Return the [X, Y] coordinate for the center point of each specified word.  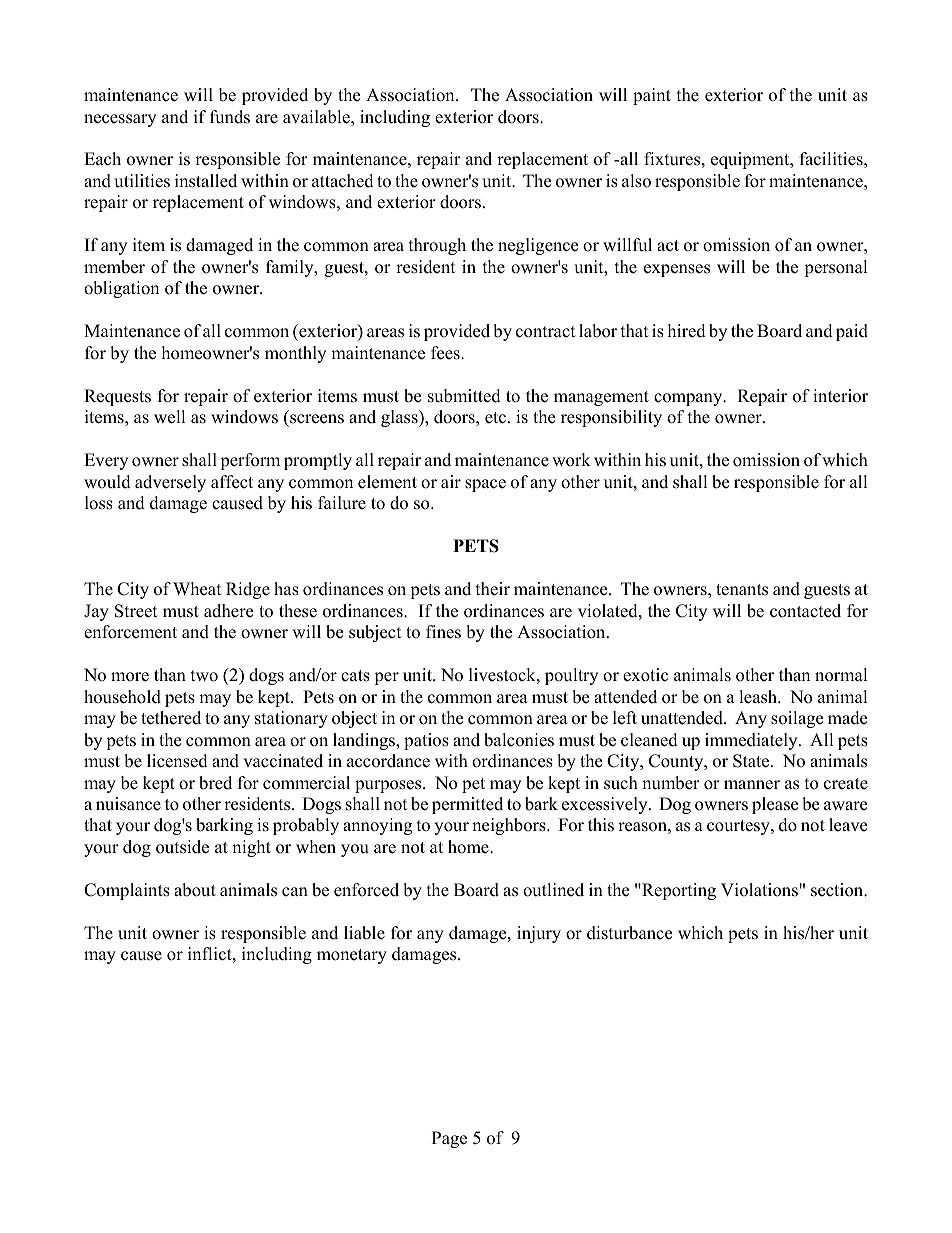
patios [426, 741]
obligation [121, 289]
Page [449, 1139]
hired [687, 331]
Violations [760, 890]
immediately [752, 741]
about [195, 890]
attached [343, 181]
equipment [751, 160]
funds [230, 117]
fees [446, 353]
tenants [742, 590]
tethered [171, 718]
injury [539, 934]
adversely [170, 483]
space [485, 485]
